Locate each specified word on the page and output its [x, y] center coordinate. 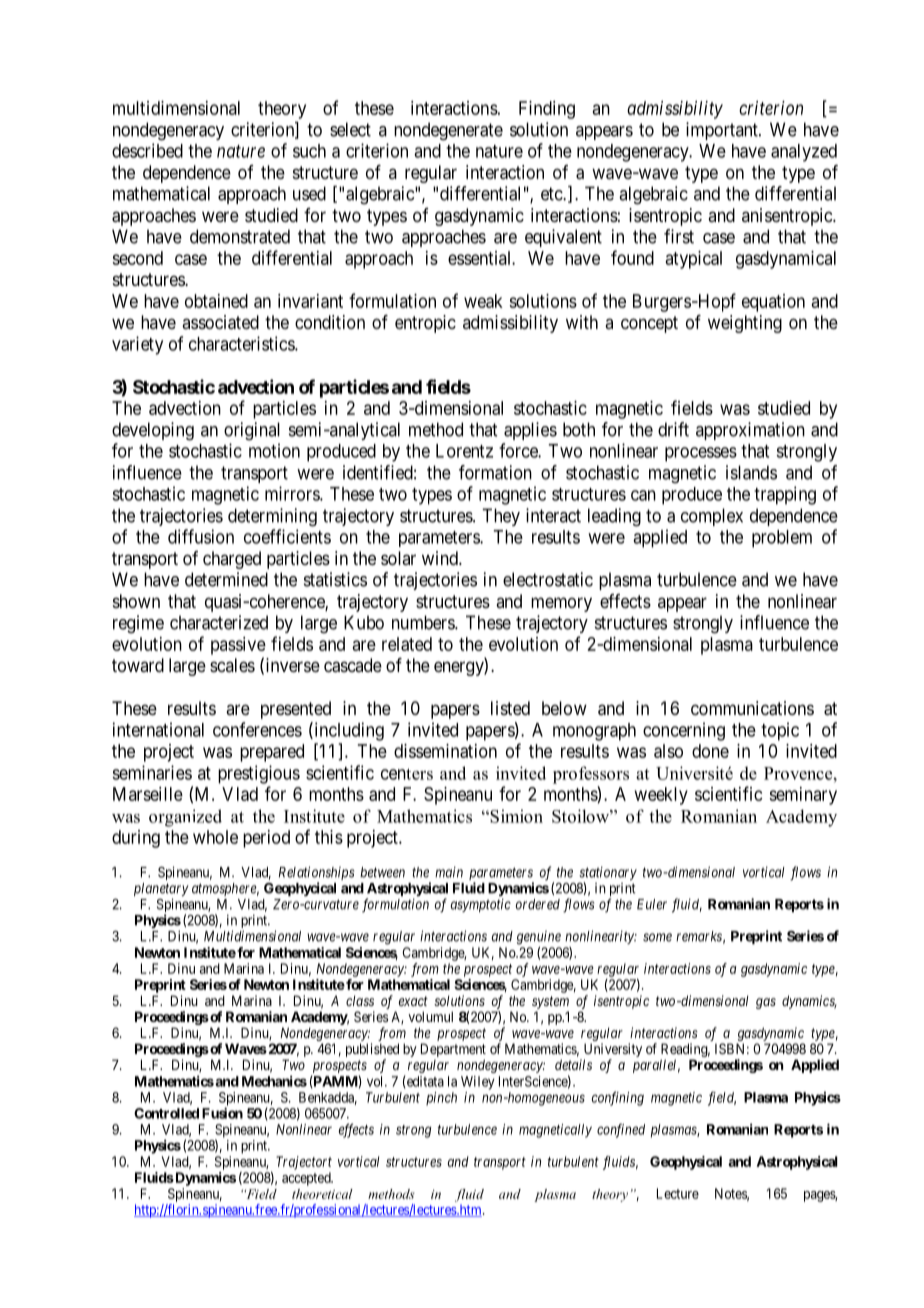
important [723, 131]
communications [752, 708]
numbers [424, 622]
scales [232, 665]
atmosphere [225, 889]
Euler [652, 904]
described [147, 150]
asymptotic [481, 905]
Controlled [166, 1113]
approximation [750, 431]
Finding [547, 110]
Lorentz [464, 451]
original [252, 431]
